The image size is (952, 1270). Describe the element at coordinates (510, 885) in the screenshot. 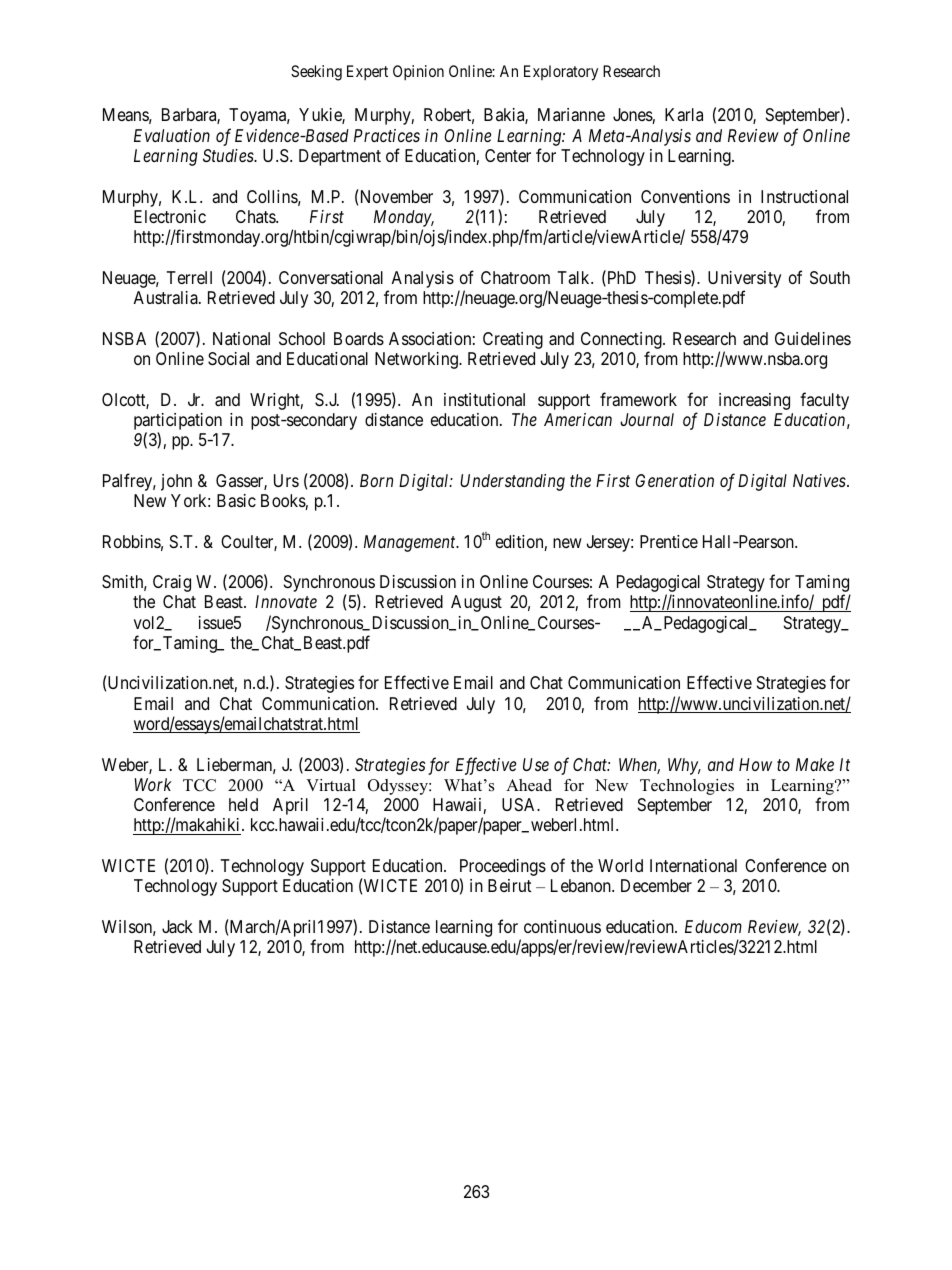

I see `Beirut` at that location.
